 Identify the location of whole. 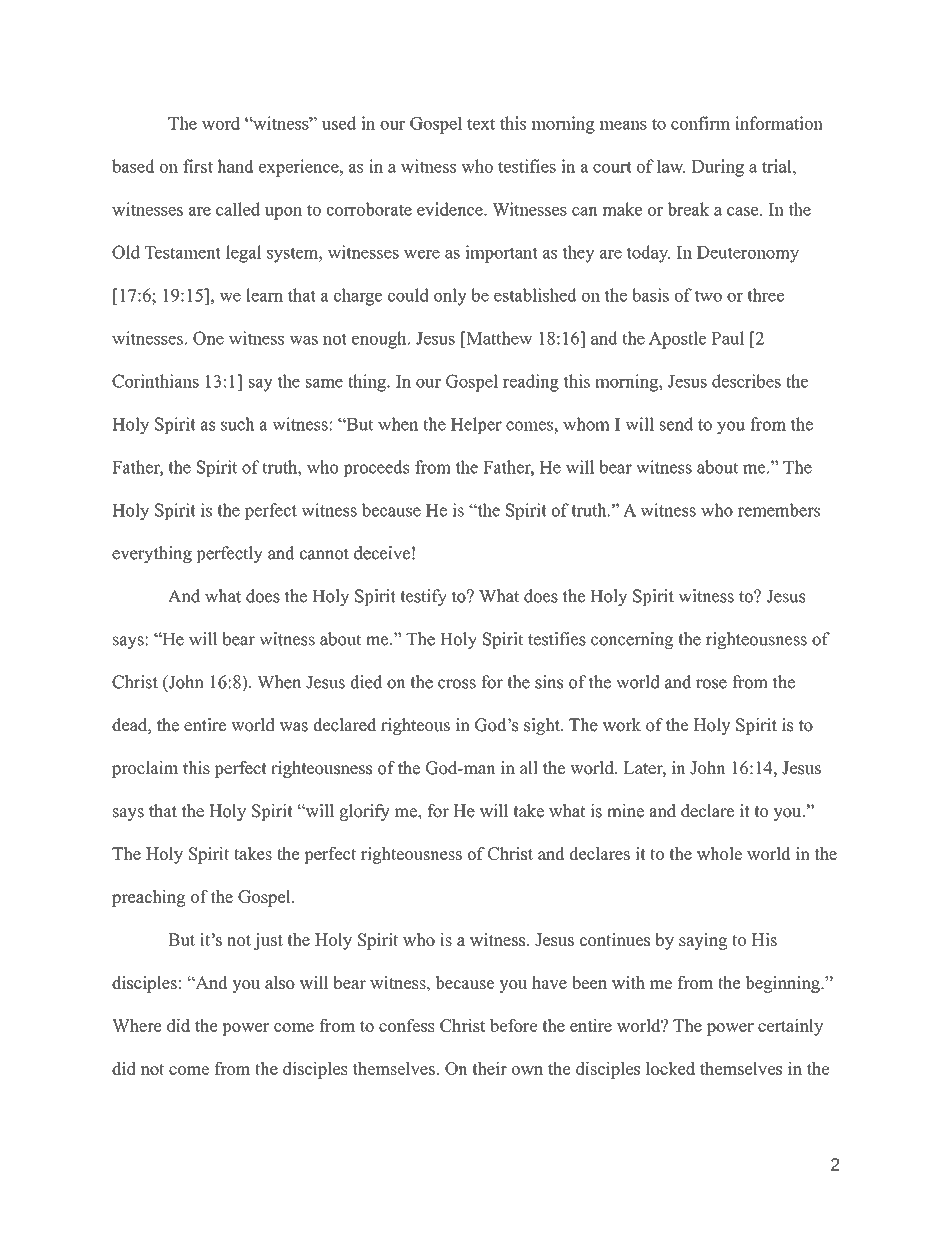
(719, 853).
